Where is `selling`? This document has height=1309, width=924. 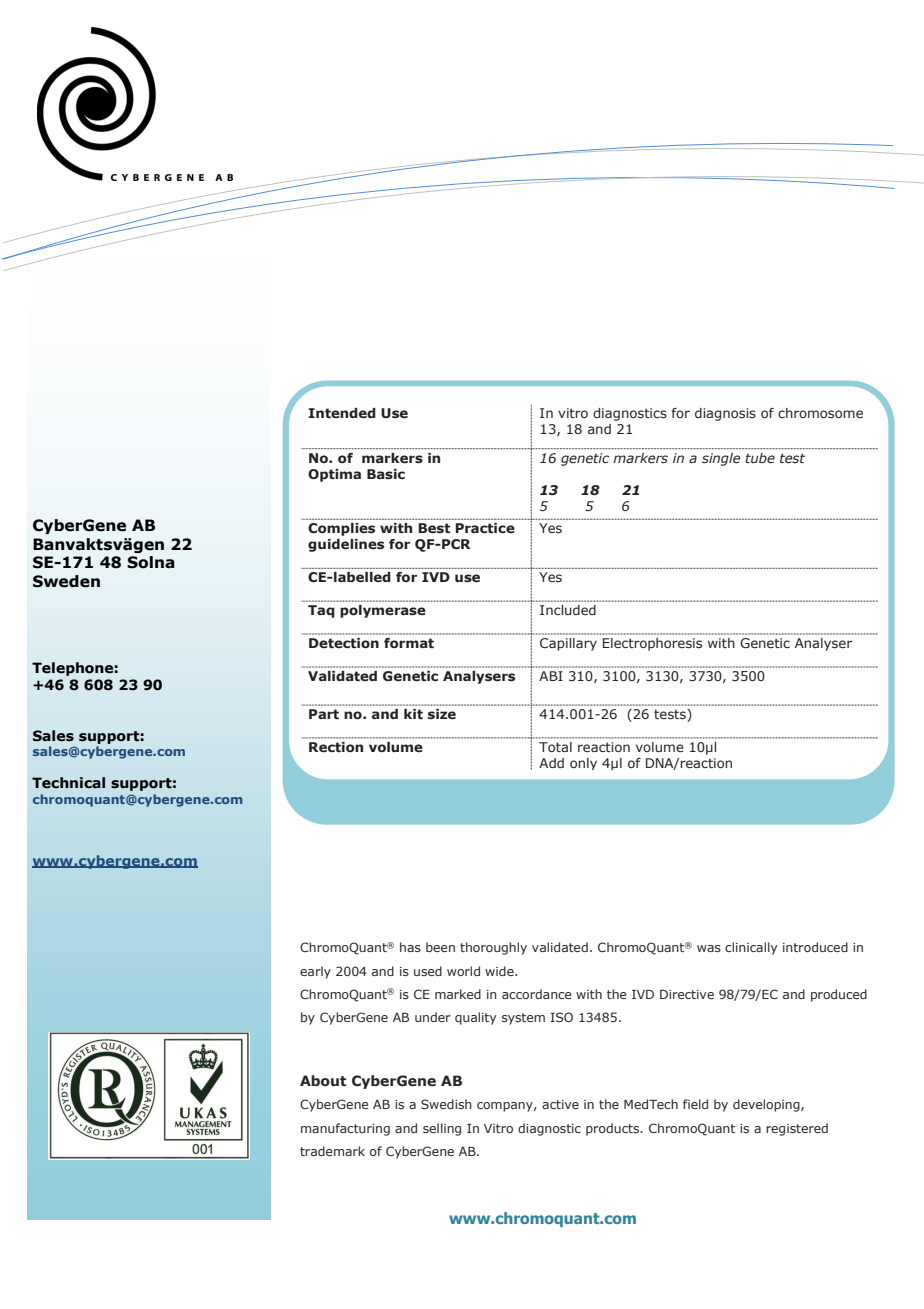
selling is located at coordinates (442, 1129).
